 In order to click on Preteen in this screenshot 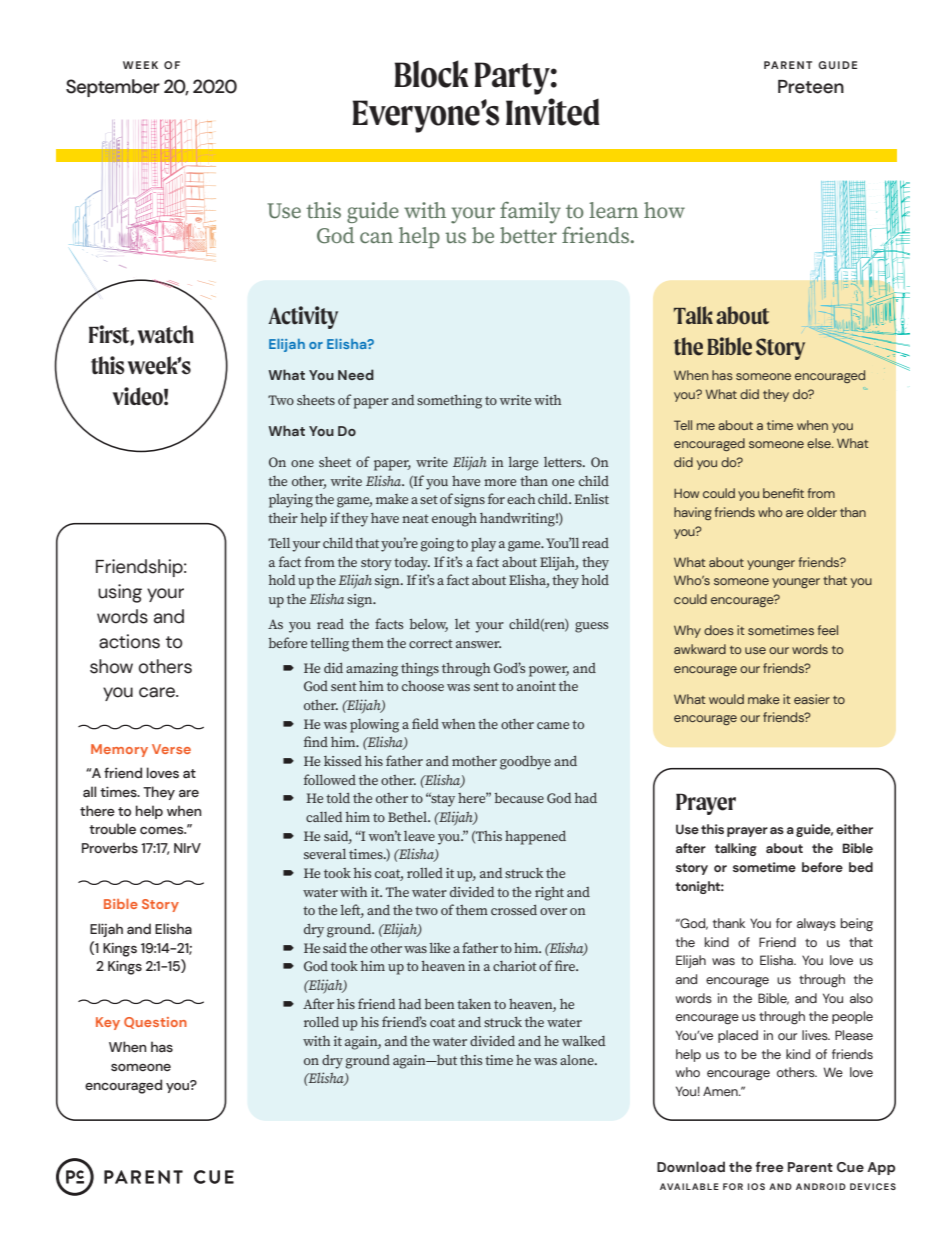, I will do `click(811, 87)`.
